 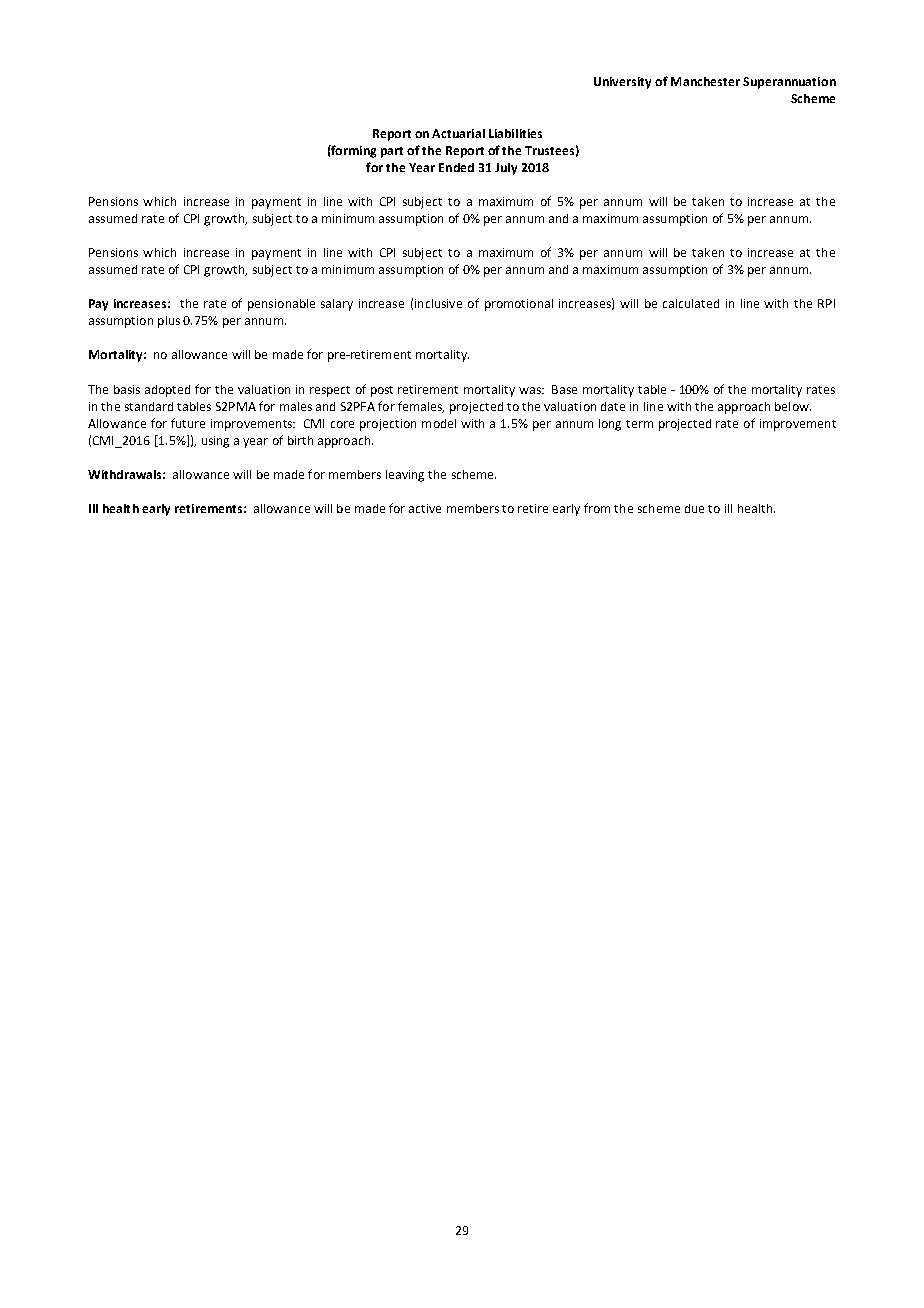 I want to click on part, so click(x=392, y=152).
